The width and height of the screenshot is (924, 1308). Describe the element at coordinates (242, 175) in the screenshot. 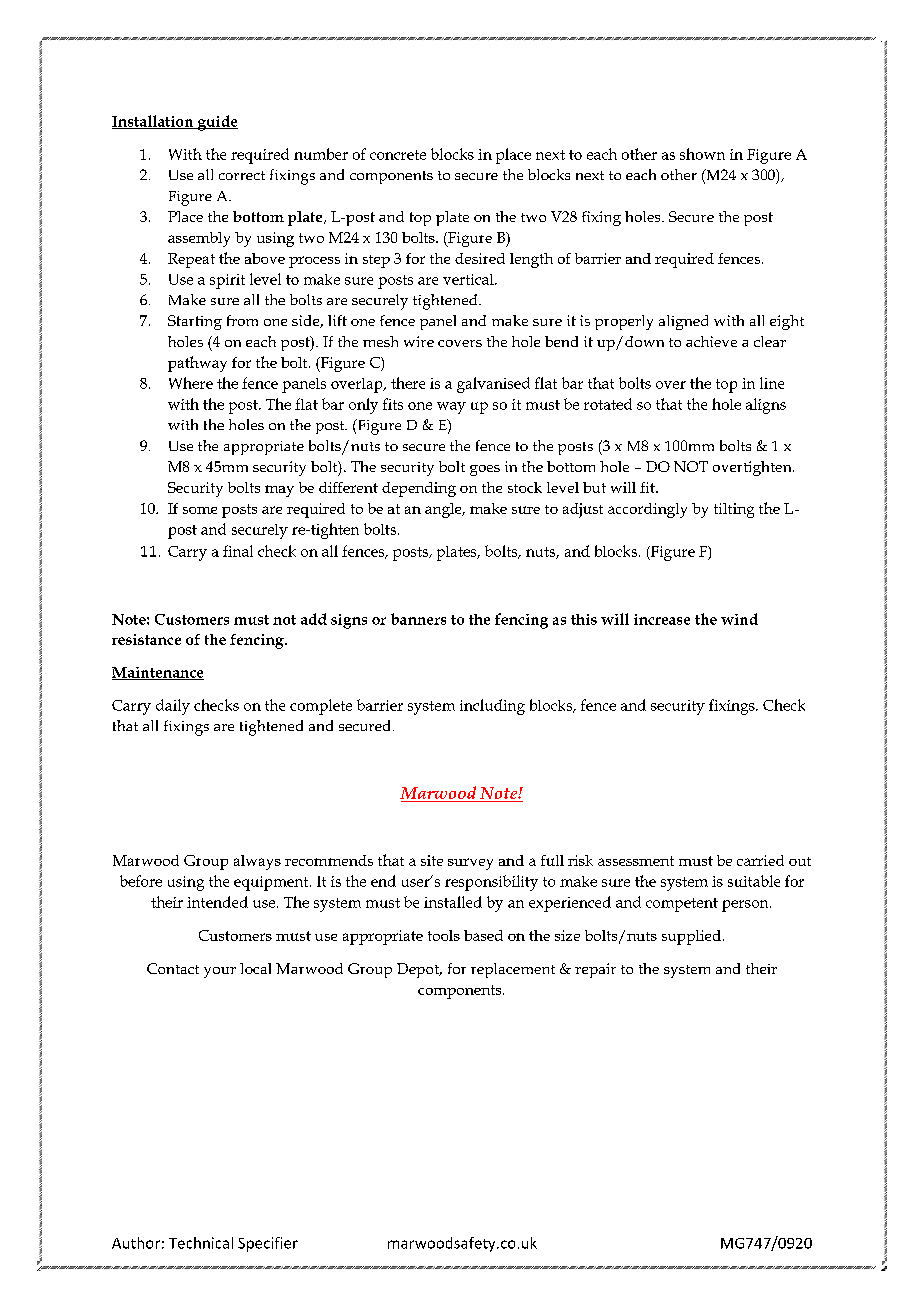

I see `correct` at that location.
